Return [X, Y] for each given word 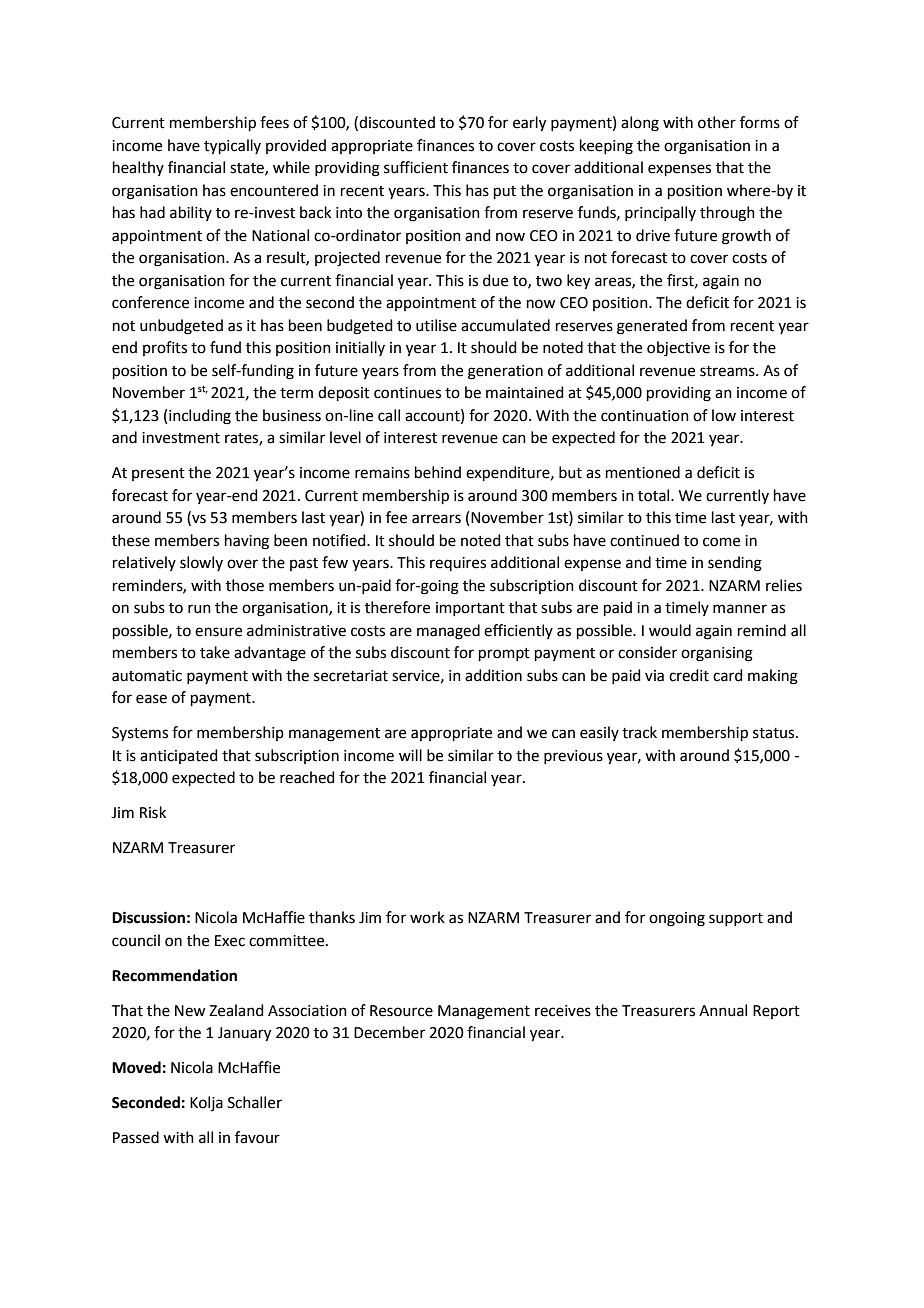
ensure [218, 632]
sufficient [416, 167]
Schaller [255, 1102]
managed [448, 632]
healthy [138, 168]
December [389, 1032]
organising [717, 654]
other [717, 122]
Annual [723, 1010]
